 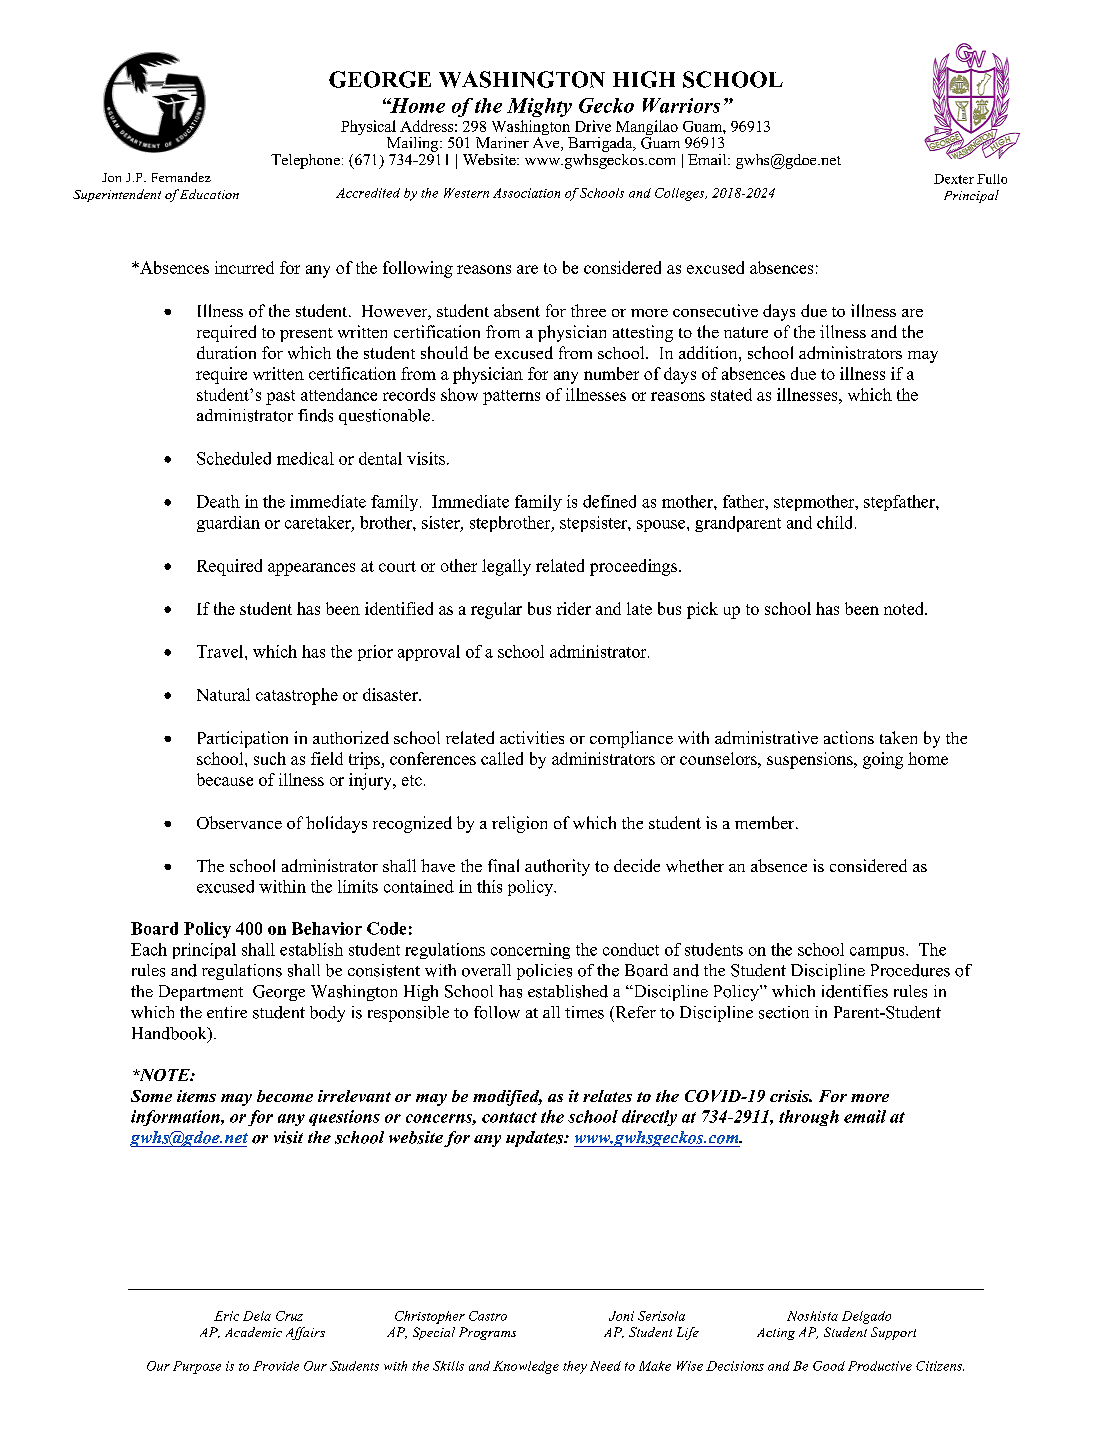 What do you see at coordinates (487, 1333) in the document?
I see `Programs` at bounding box center [487, 1333].
